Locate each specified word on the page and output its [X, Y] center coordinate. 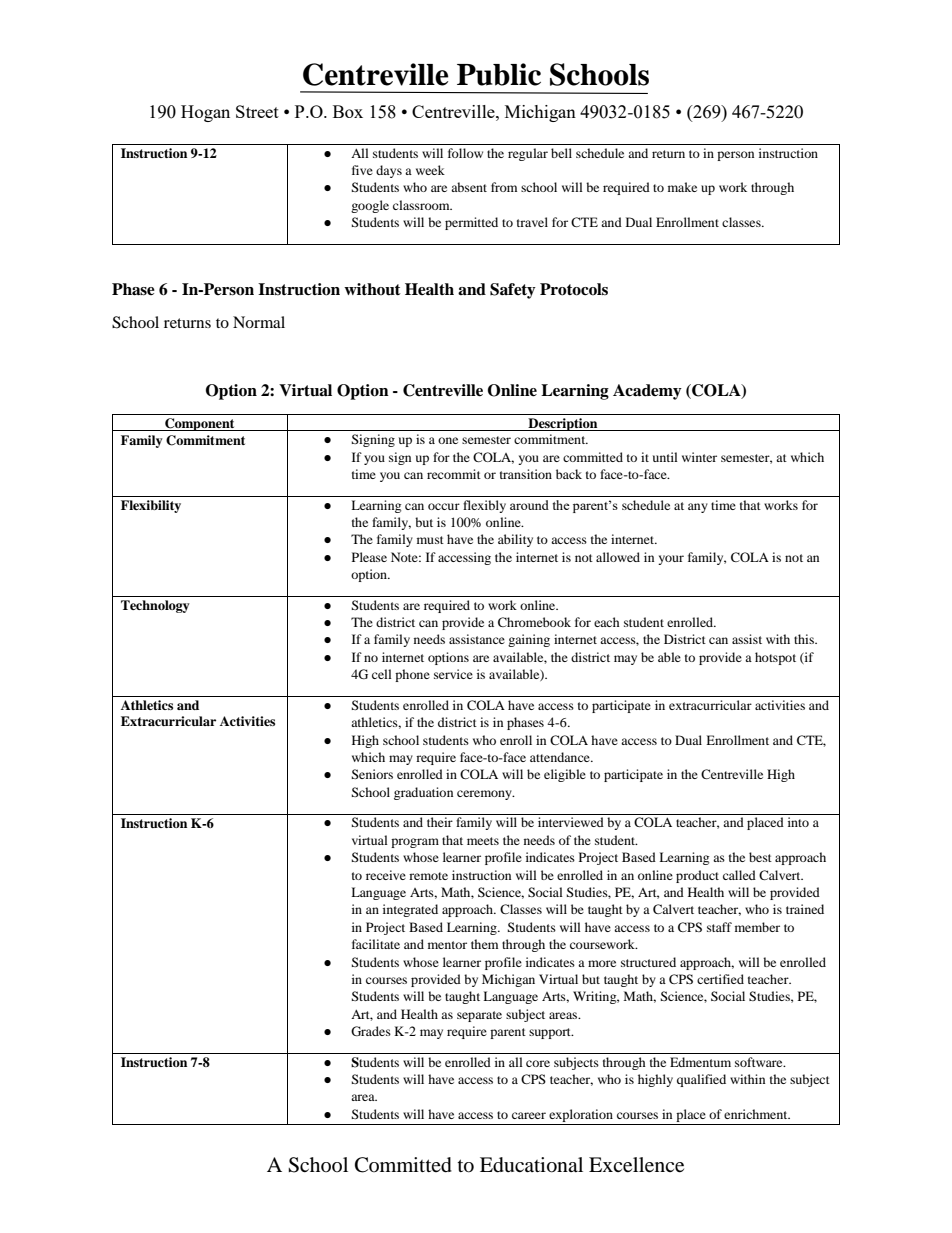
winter [699, 457]
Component [200, 424]
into [798, 822]
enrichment [757, 1114]
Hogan [205, 113]
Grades [371, 1031]
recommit [454, 474]
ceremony [485, 795]
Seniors [372, 774]
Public [499, 74]
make [682, 187]
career [529, 1115]
